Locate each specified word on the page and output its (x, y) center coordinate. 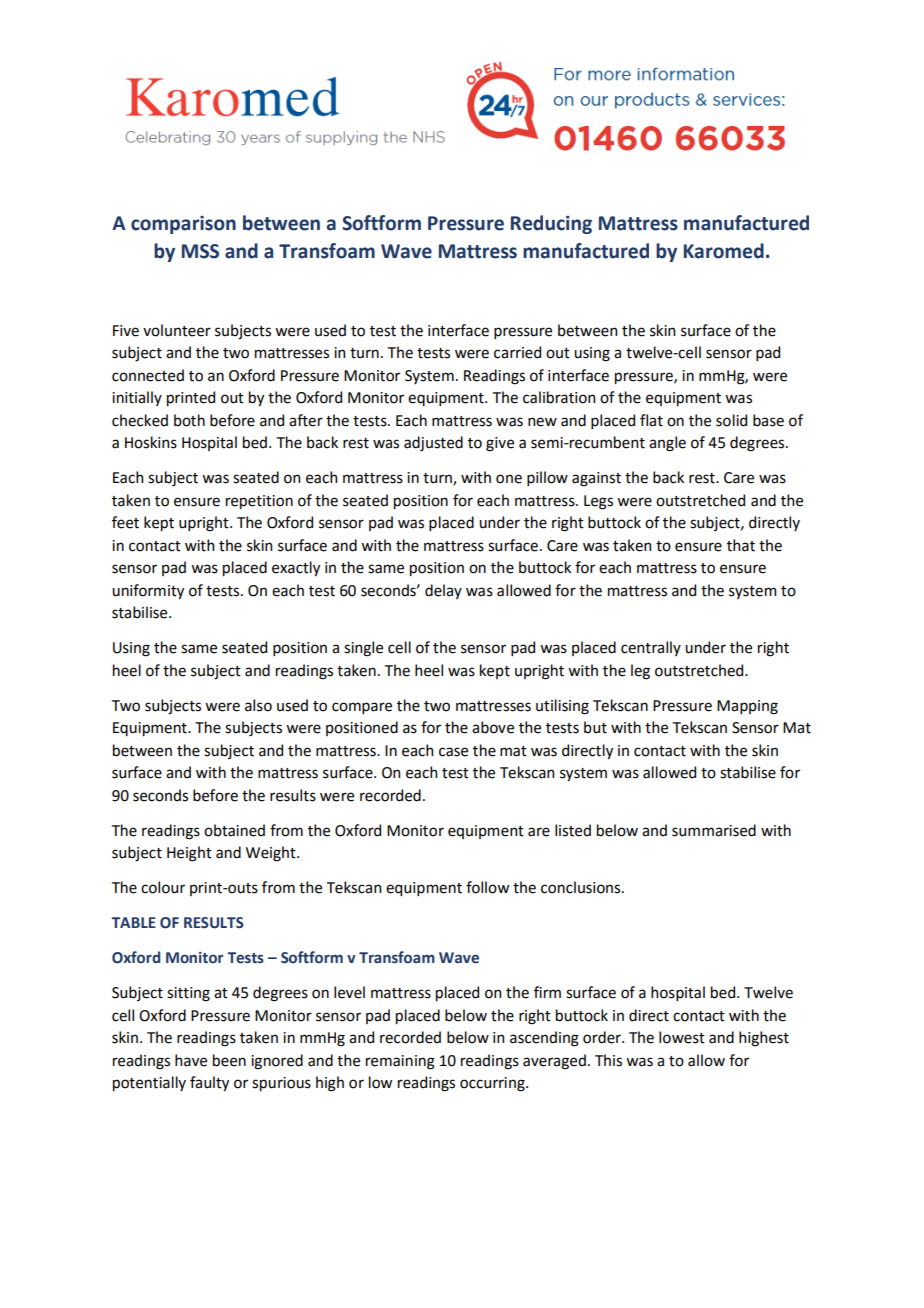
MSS (200, 251)
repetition (259, 502)
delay (443, 591)
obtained (234, 830)
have (191, 1060)
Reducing (551, 224)
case (453, 752)
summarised (714, 830)
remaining (400, 1062)
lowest (682, 1037)
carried (517, 352)
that (741, 545)
